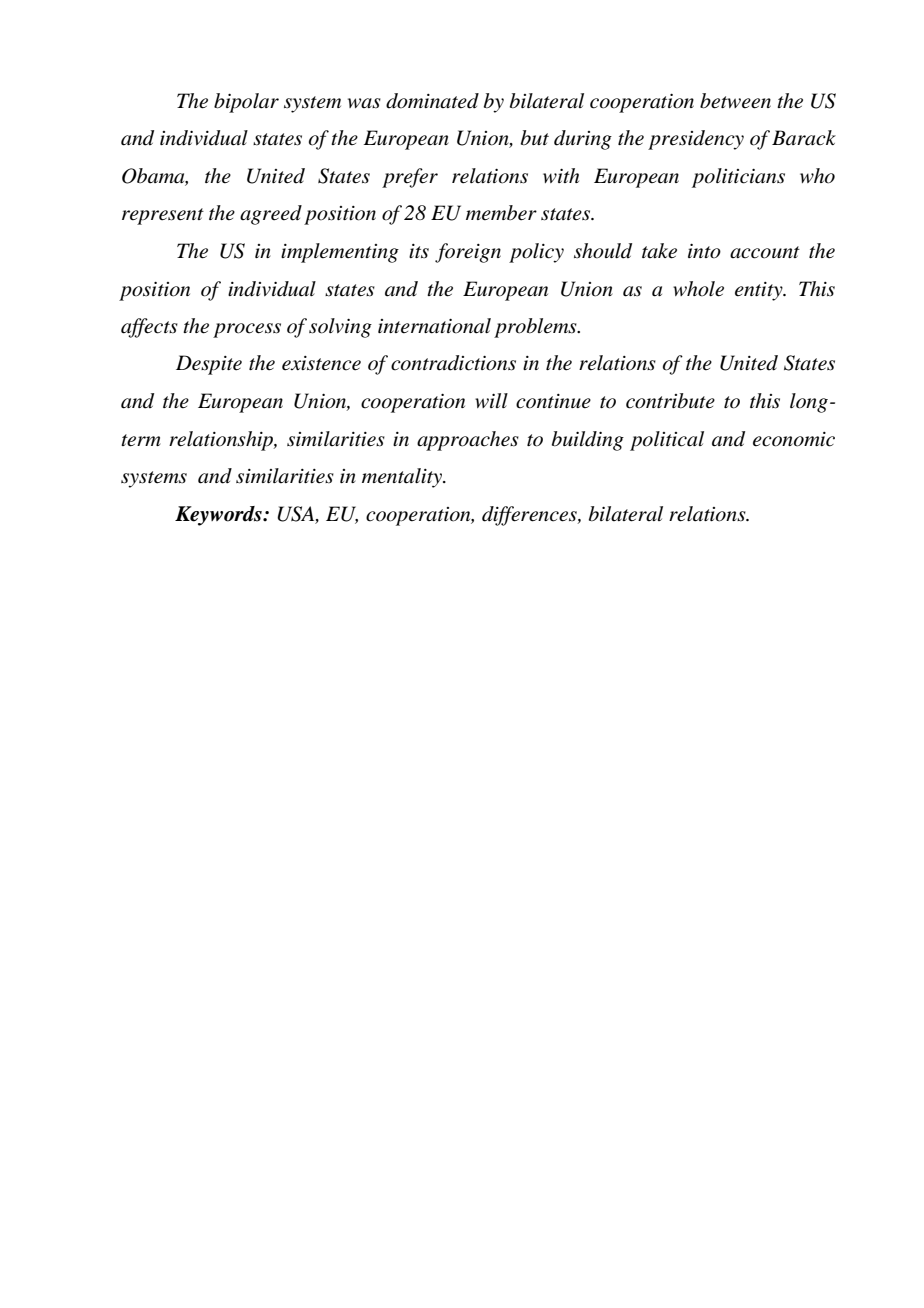  I want to click on Keywords, so click(219, 516).
